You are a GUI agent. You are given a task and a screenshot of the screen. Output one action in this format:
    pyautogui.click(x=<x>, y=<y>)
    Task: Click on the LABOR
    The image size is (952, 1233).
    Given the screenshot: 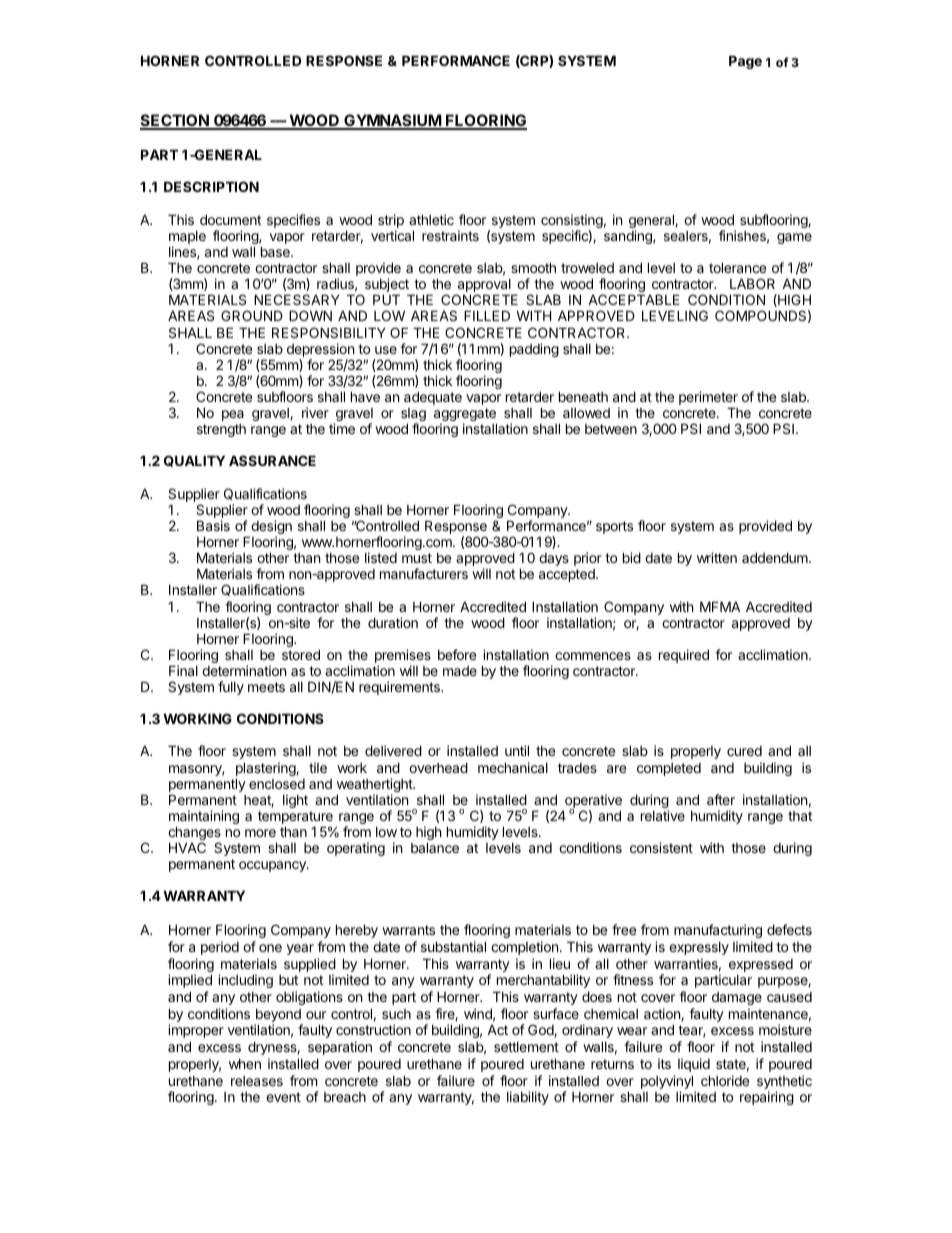 What is the action you would take?
    pyautogui.click(x=752, y=283)
